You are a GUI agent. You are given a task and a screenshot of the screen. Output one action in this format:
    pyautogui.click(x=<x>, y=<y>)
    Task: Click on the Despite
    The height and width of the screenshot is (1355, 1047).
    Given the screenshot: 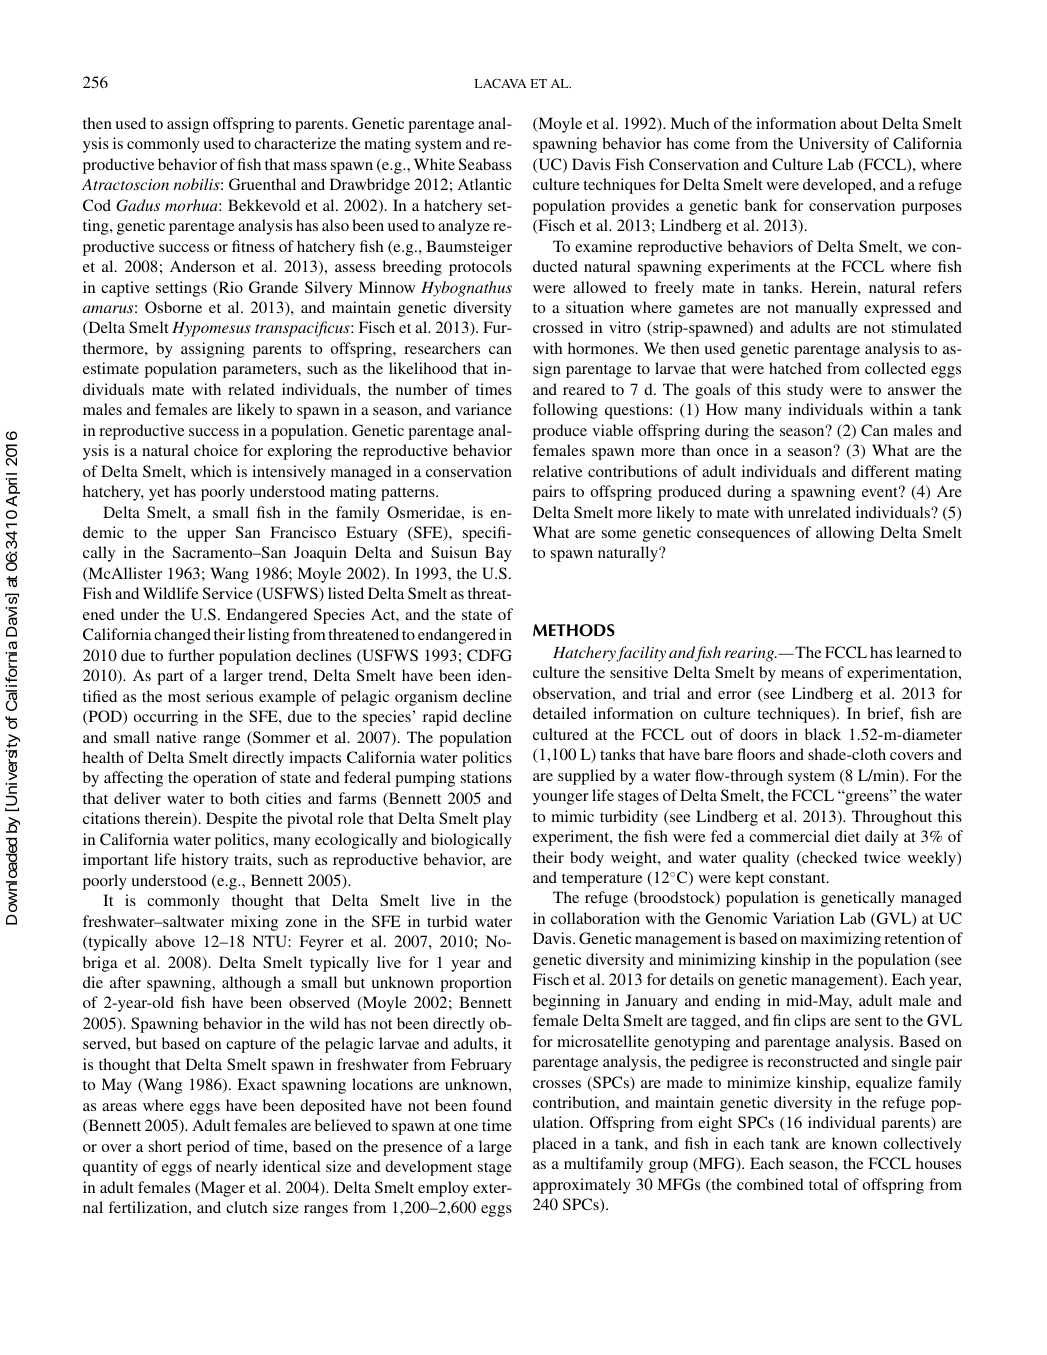 What is the action you would take?
    pyautogui.click(x=232, y=820)
